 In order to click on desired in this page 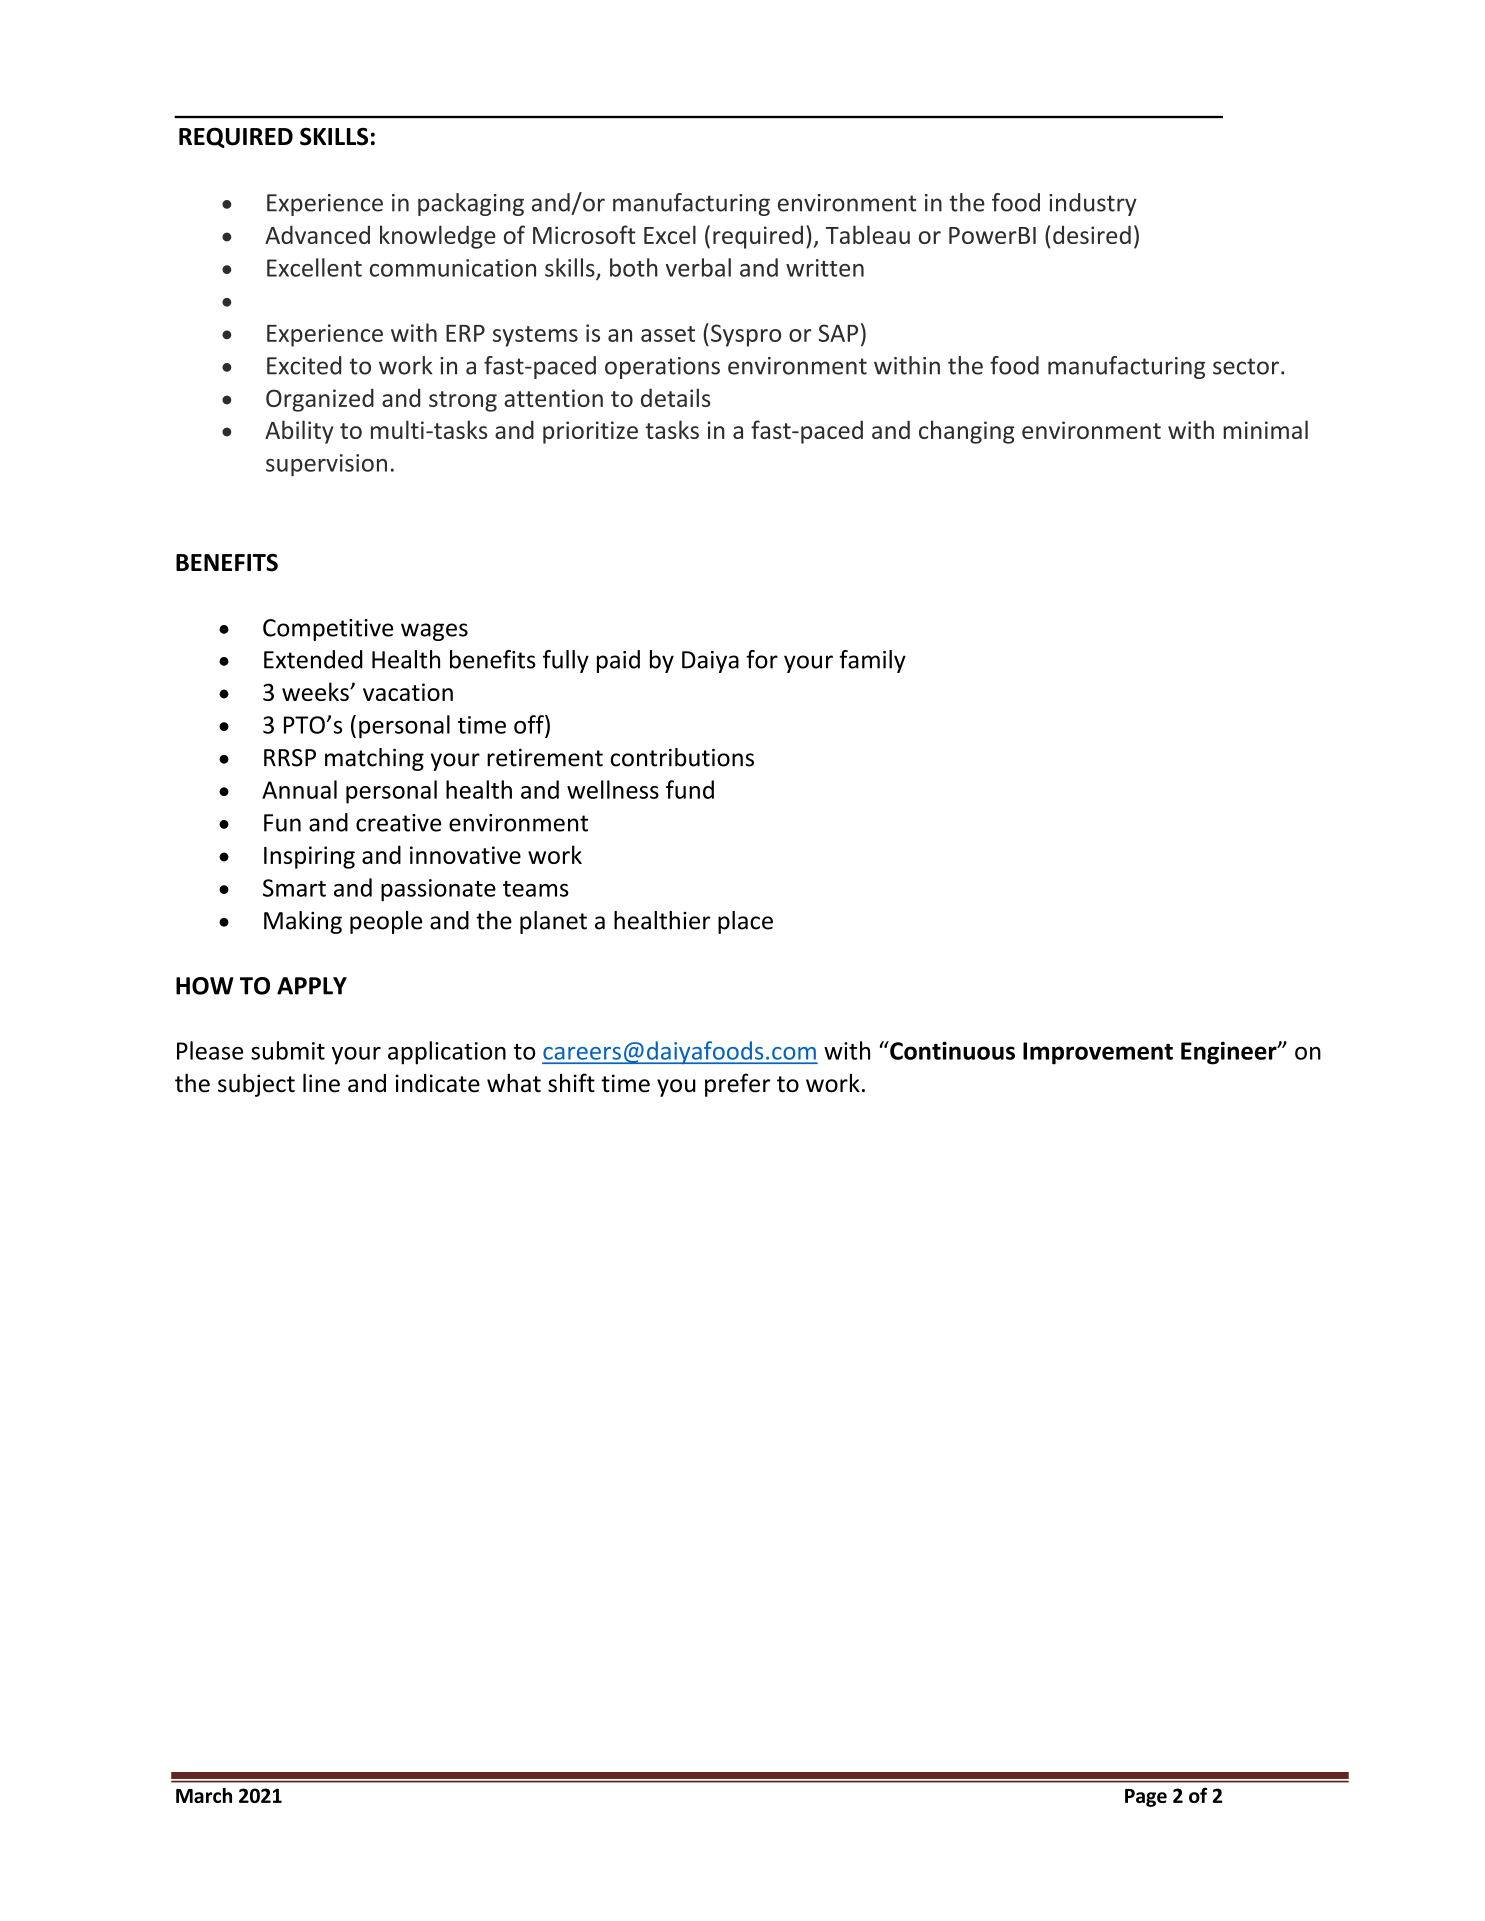, I will do `click(1092, 234)`.
